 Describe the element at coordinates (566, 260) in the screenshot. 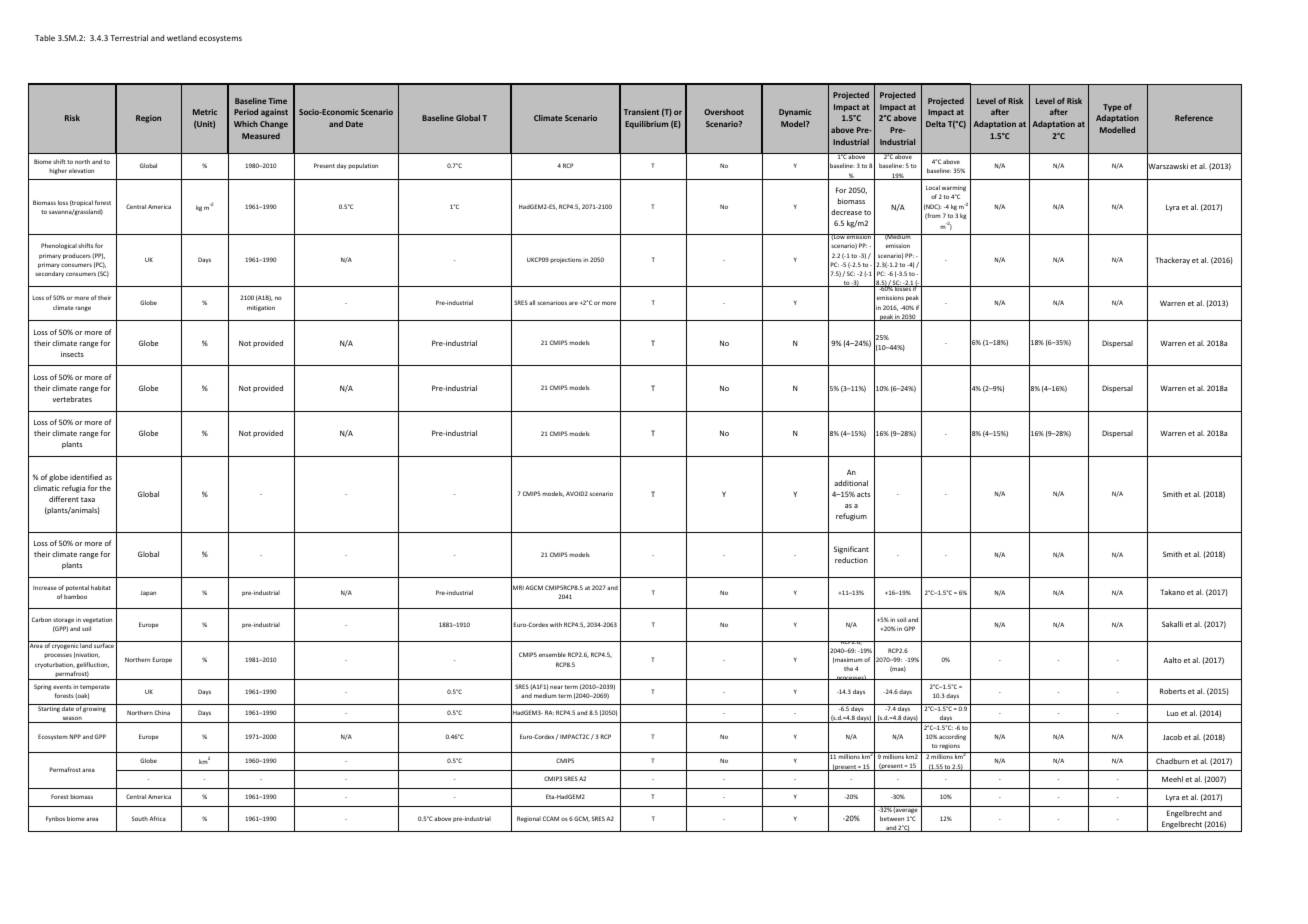

I see `projections` at that location.
